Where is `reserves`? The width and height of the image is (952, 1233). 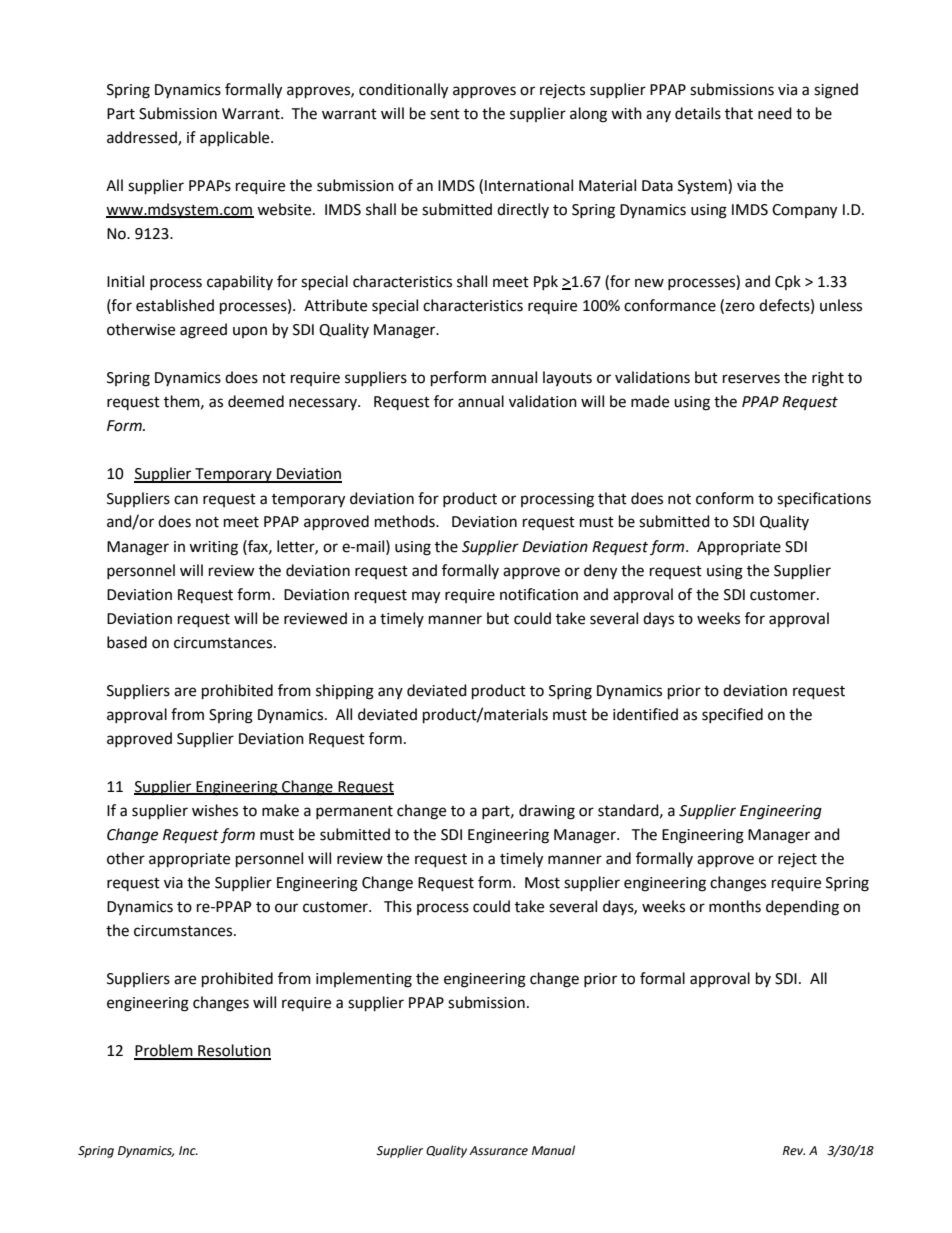 reserves is located at coordinates (751, 379).
